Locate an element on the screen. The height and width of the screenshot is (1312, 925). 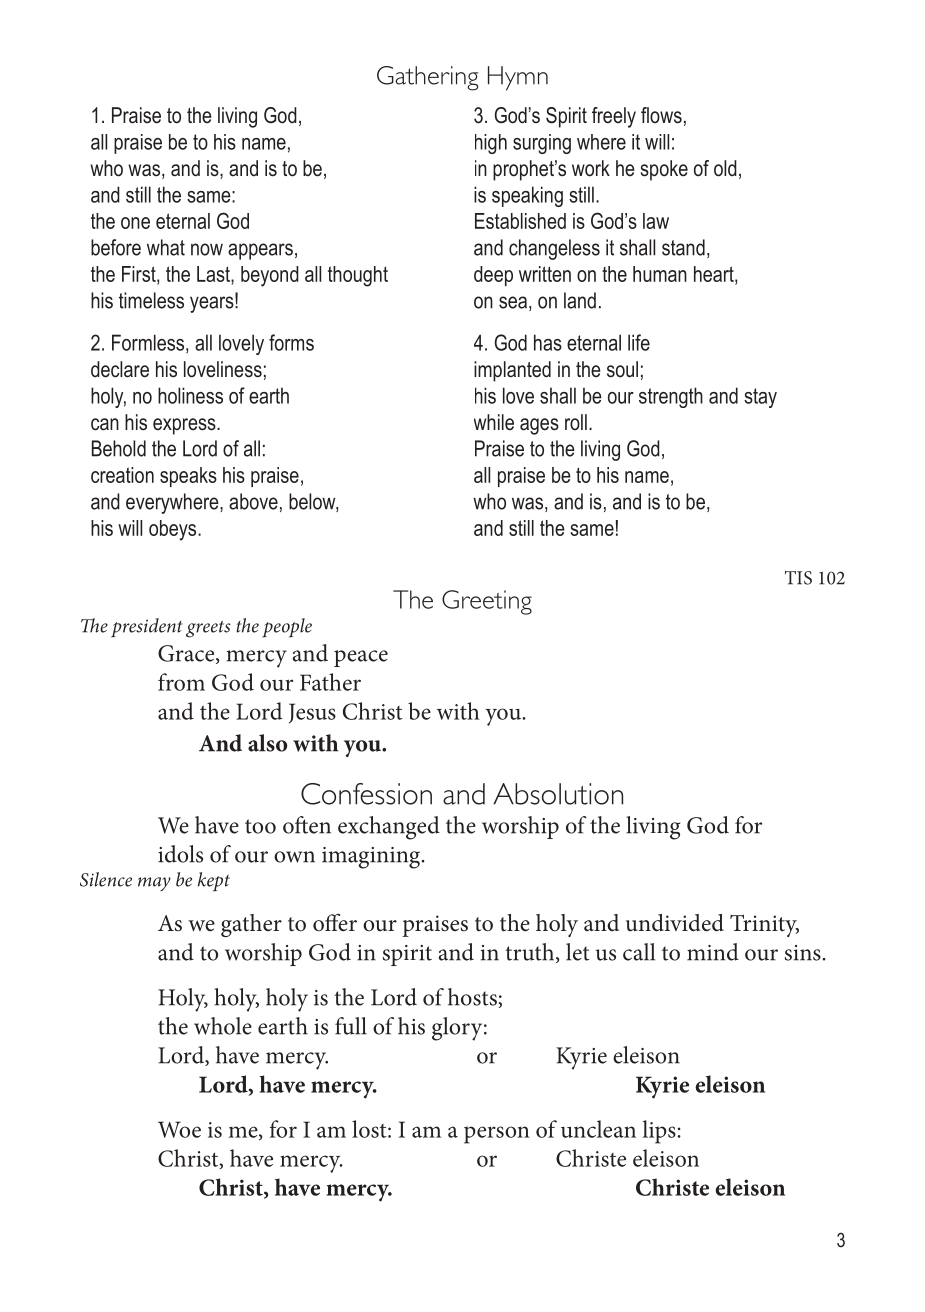
greets is located at coordinates (208, 629).
